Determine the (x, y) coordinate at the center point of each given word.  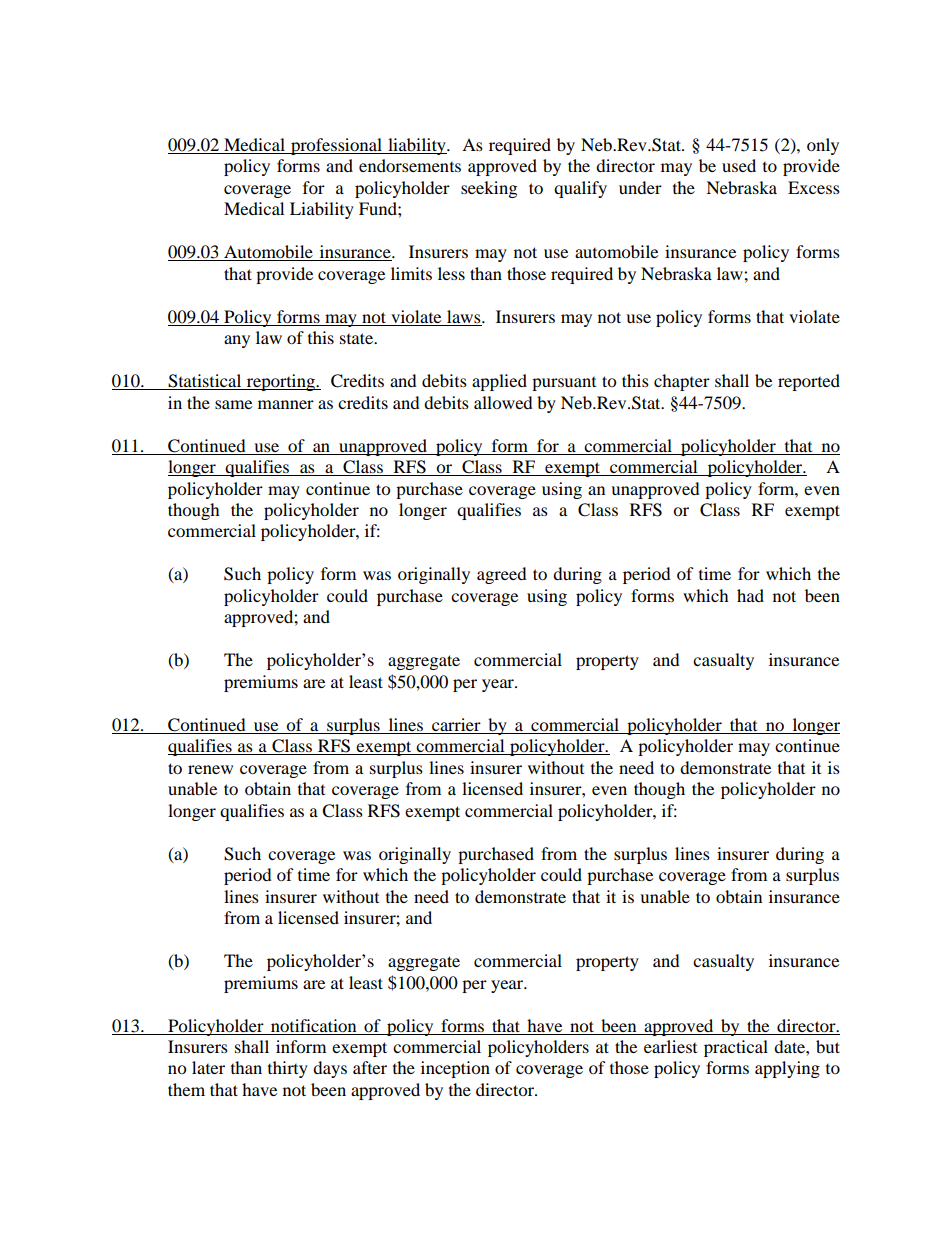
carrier (456, 724)
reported (809, 382)
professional (336, 146)
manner (286, 404)
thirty (288, 1069)
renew (210, 769)
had (750, 595)
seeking (489, 189)
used (739, 165)
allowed (503, 402)
